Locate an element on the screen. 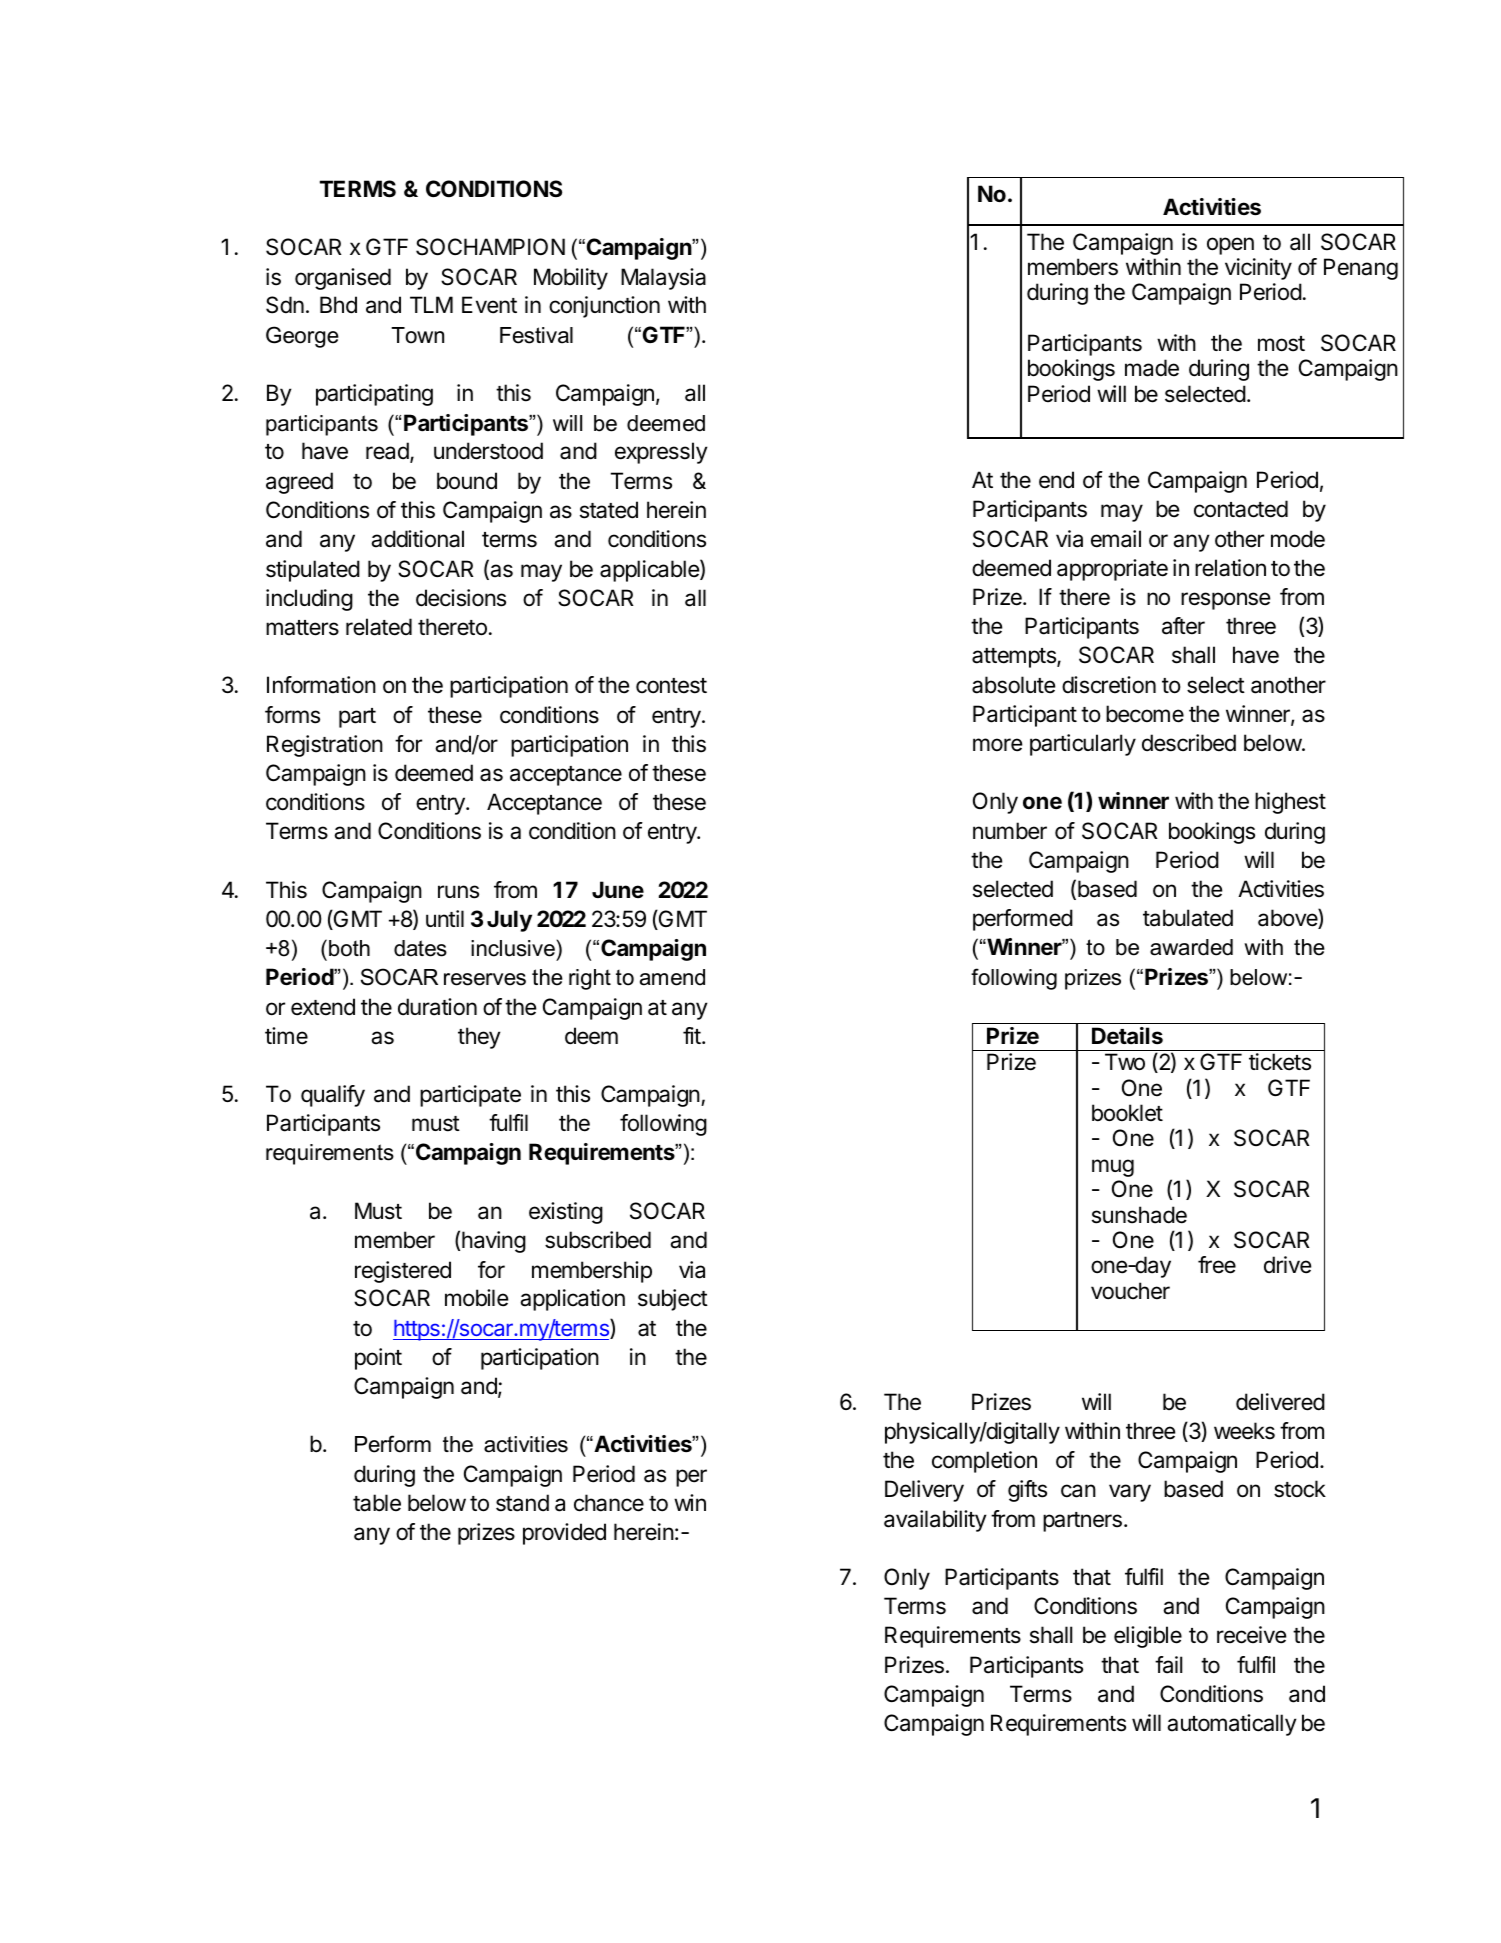 The image size is (1501, 1943). weeks is located at coordinates (1244, 1431).
